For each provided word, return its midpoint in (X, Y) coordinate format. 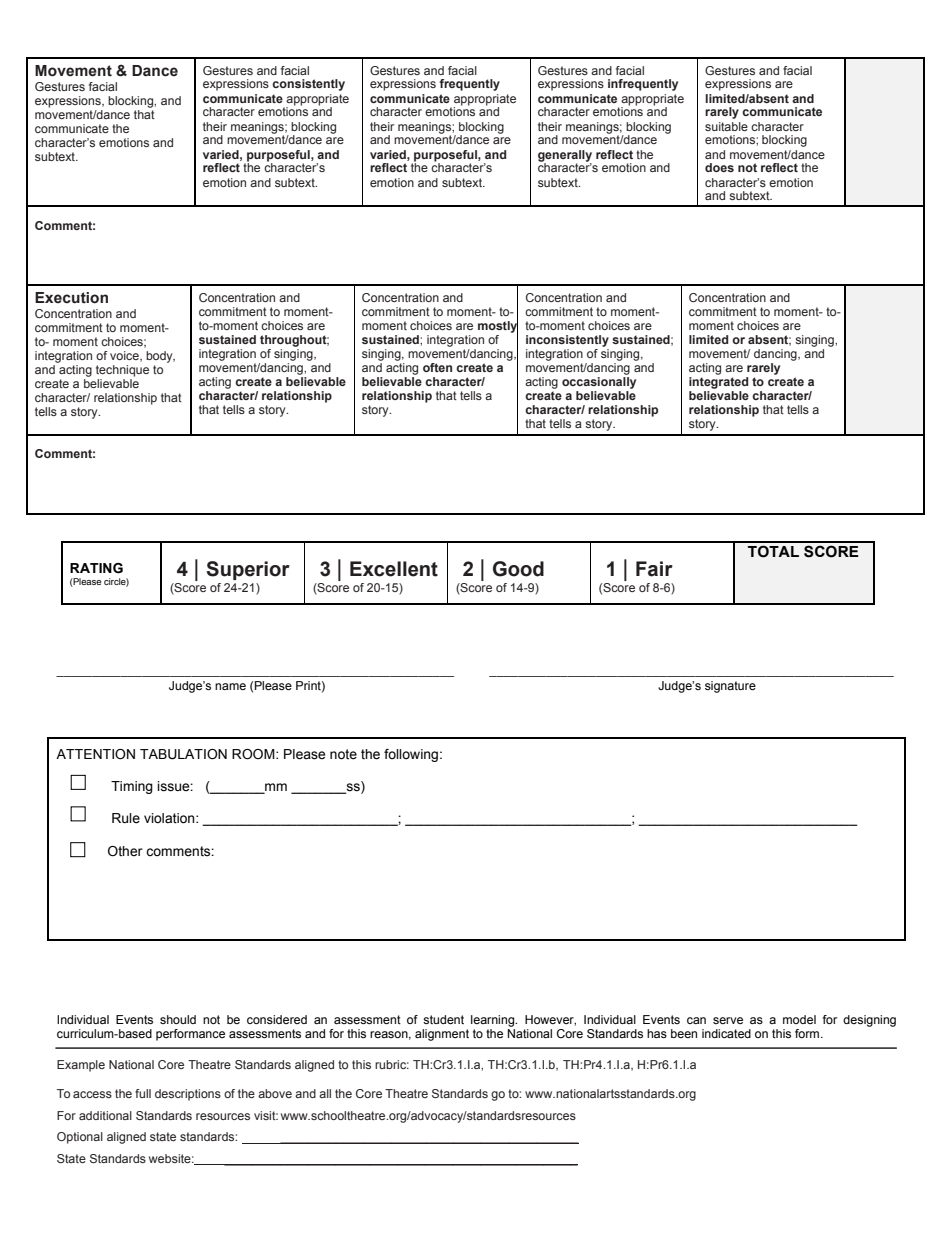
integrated (718, 381)
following (411, 755)
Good (518, 569)
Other (125, 851)
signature (730, 687)
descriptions (188, 1095)
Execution (71, 298)
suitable (726, 126)
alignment (442, 1035)
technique (122, 371)
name (230, 686)
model (799, 1019)
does (719, 167)
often (437, 367)
